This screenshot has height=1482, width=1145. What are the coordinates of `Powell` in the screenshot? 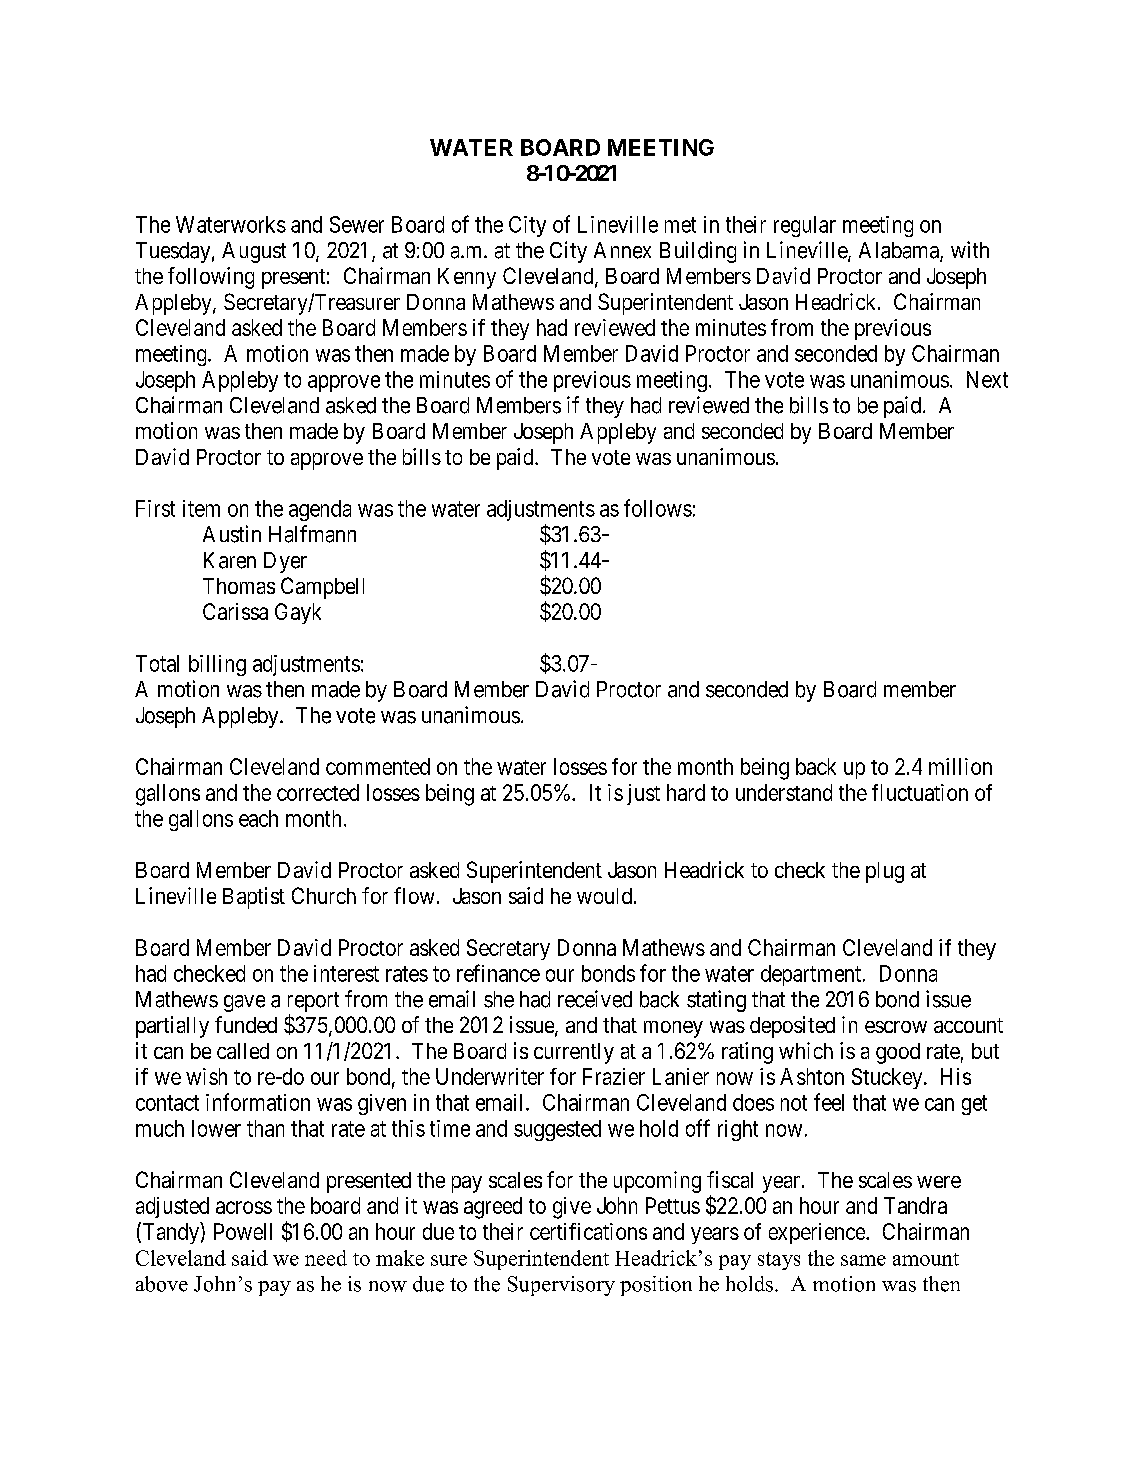 It's located at (243, 1231).
